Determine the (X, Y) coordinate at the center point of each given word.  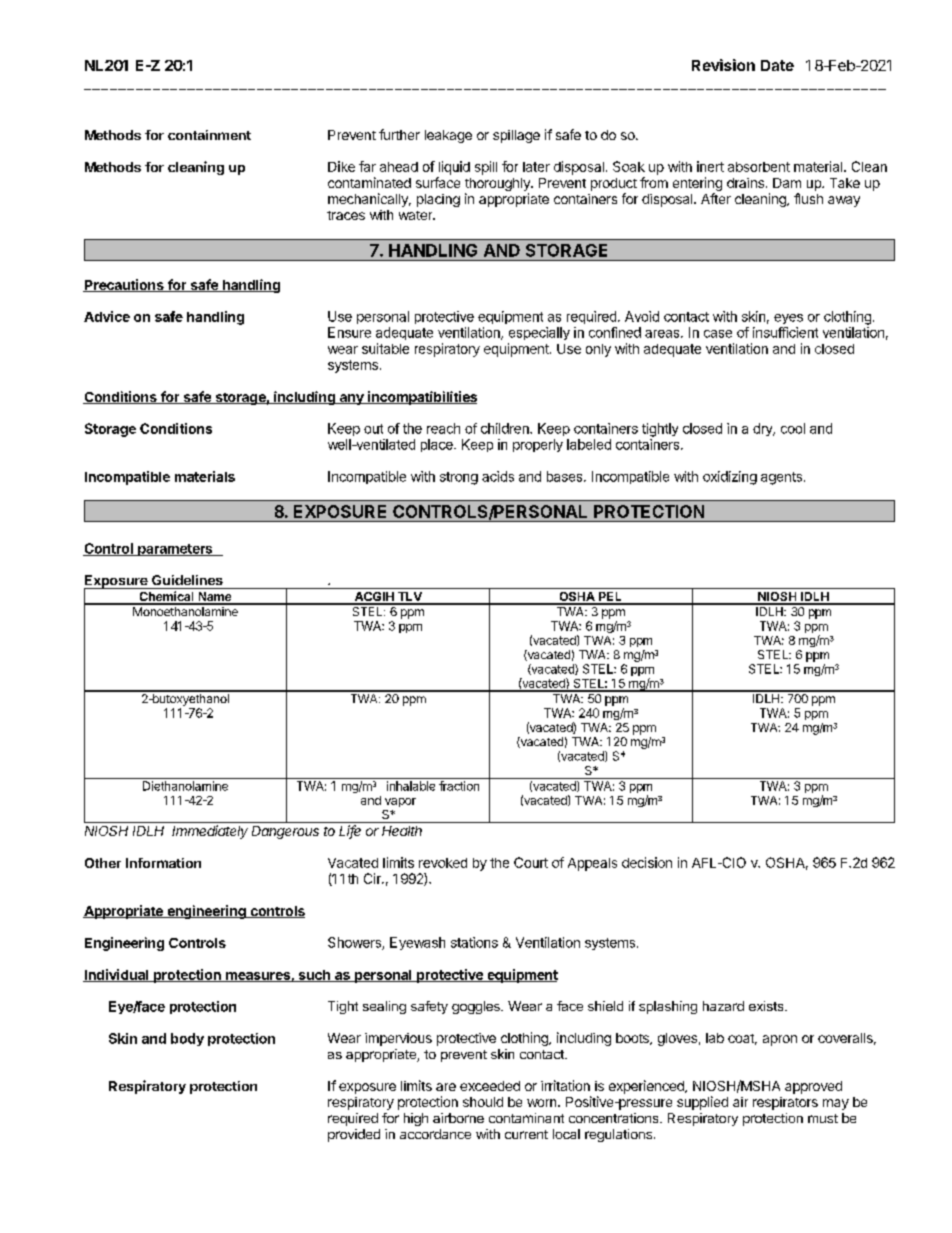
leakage (448, 136)
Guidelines (187, 580)
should (483, 1102)
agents (781, 478)
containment (209, 135)
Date (777, 65)
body (187, 1039)
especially (539, 333)
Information (163, 863)
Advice (107, 316)
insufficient (785, 332)
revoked (443, 863)
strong (459, 478)
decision (647, 862)
